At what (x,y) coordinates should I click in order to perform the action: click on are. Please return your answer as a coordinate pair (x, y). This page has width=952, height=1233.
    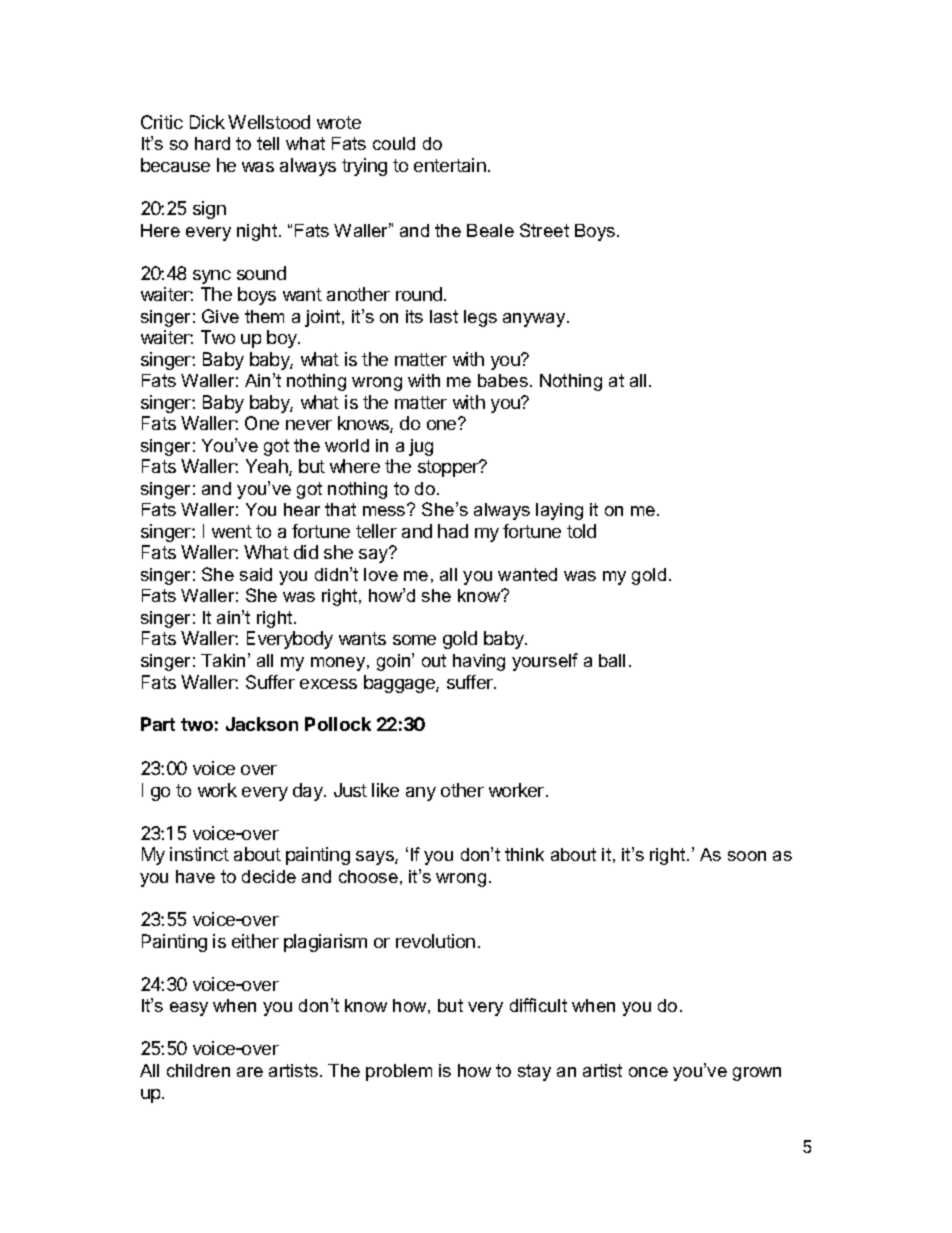
    Looking at the image, I should click on (250, 1072).
